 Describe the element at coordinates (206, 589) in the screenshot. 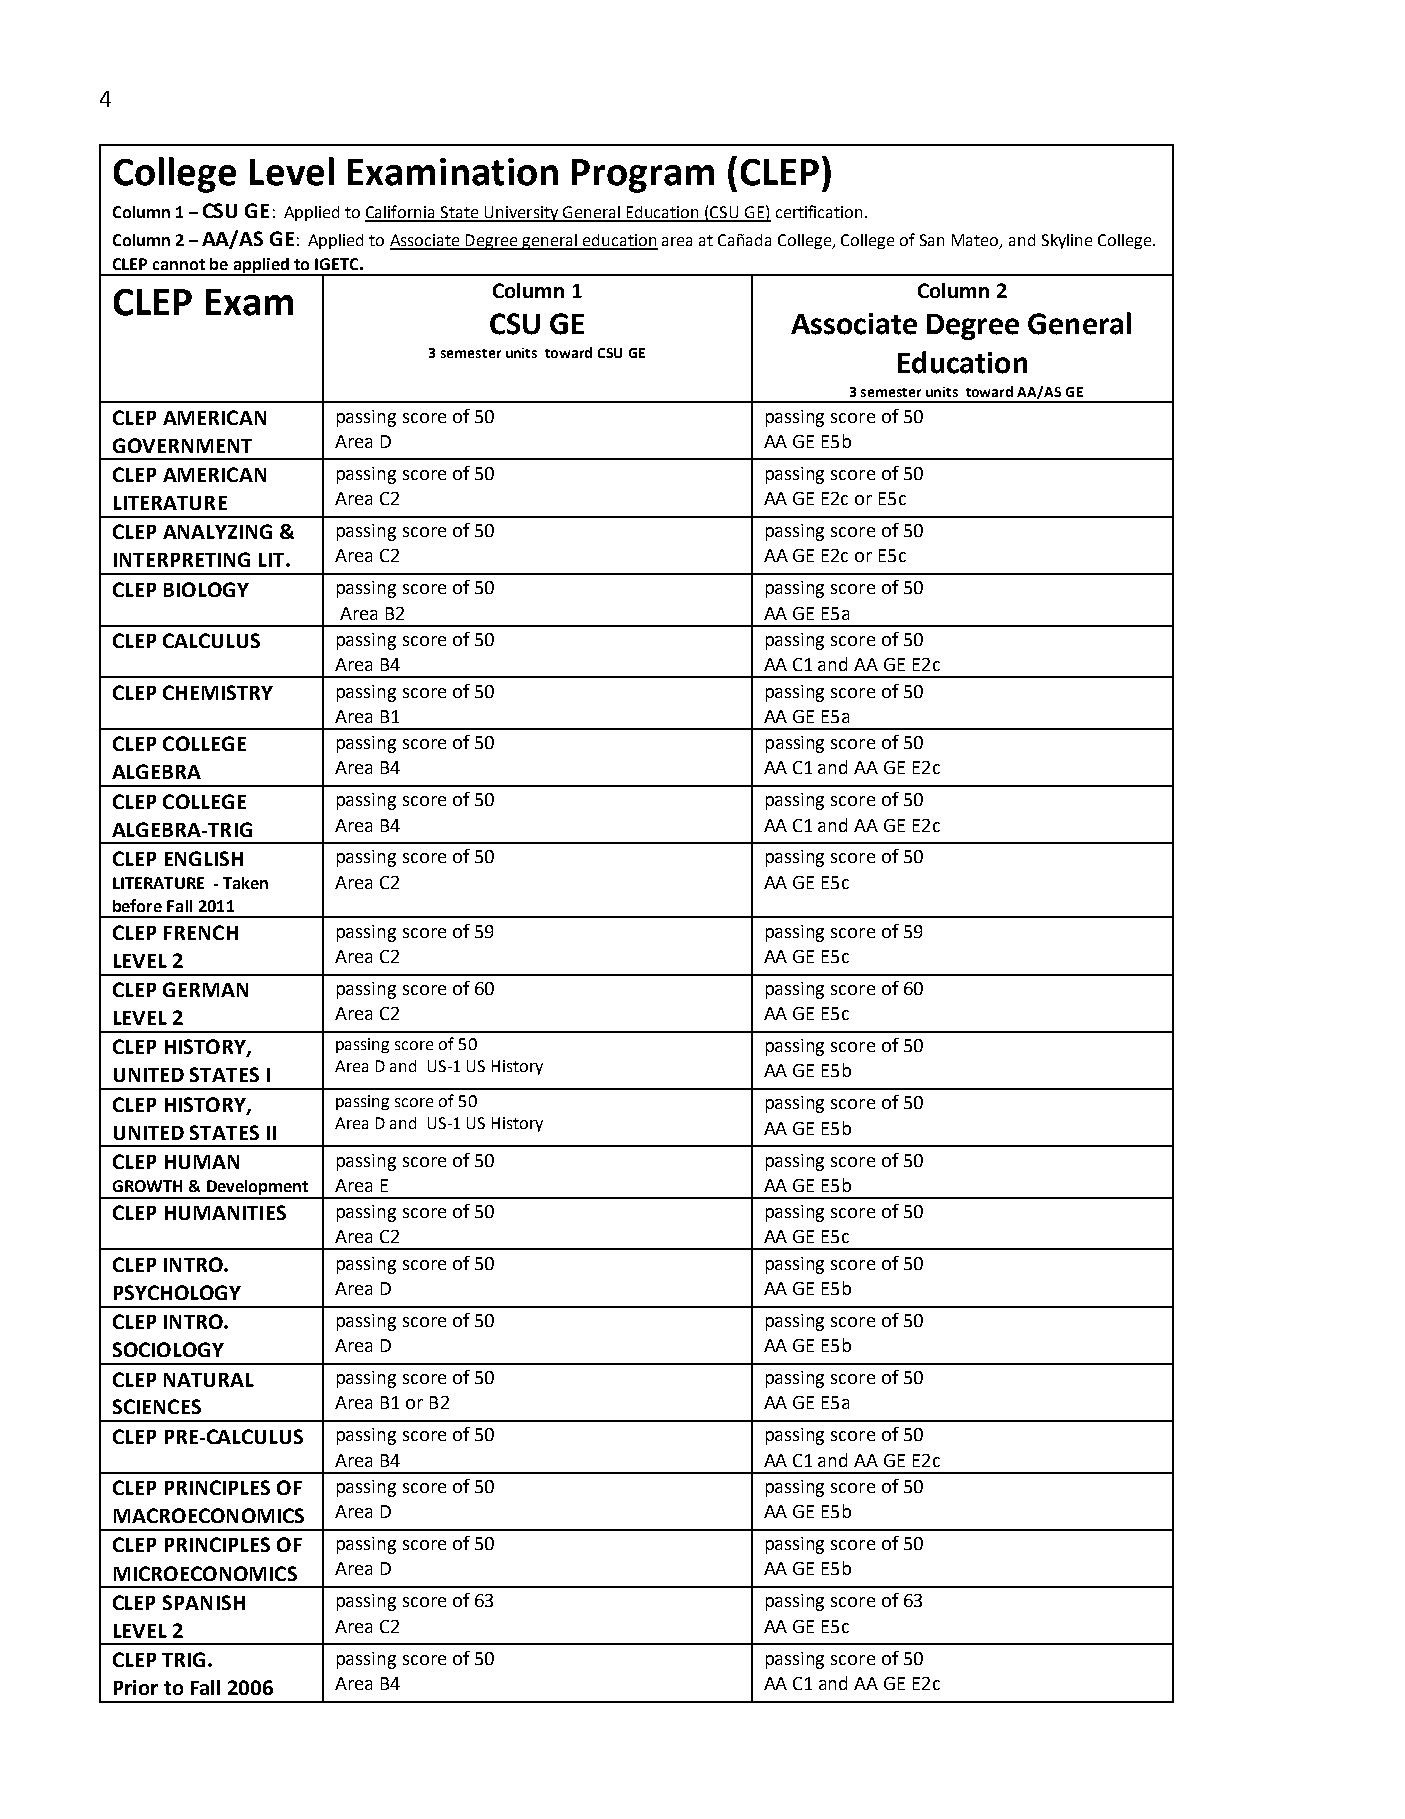

I see `BIOLOGY` at that location.
